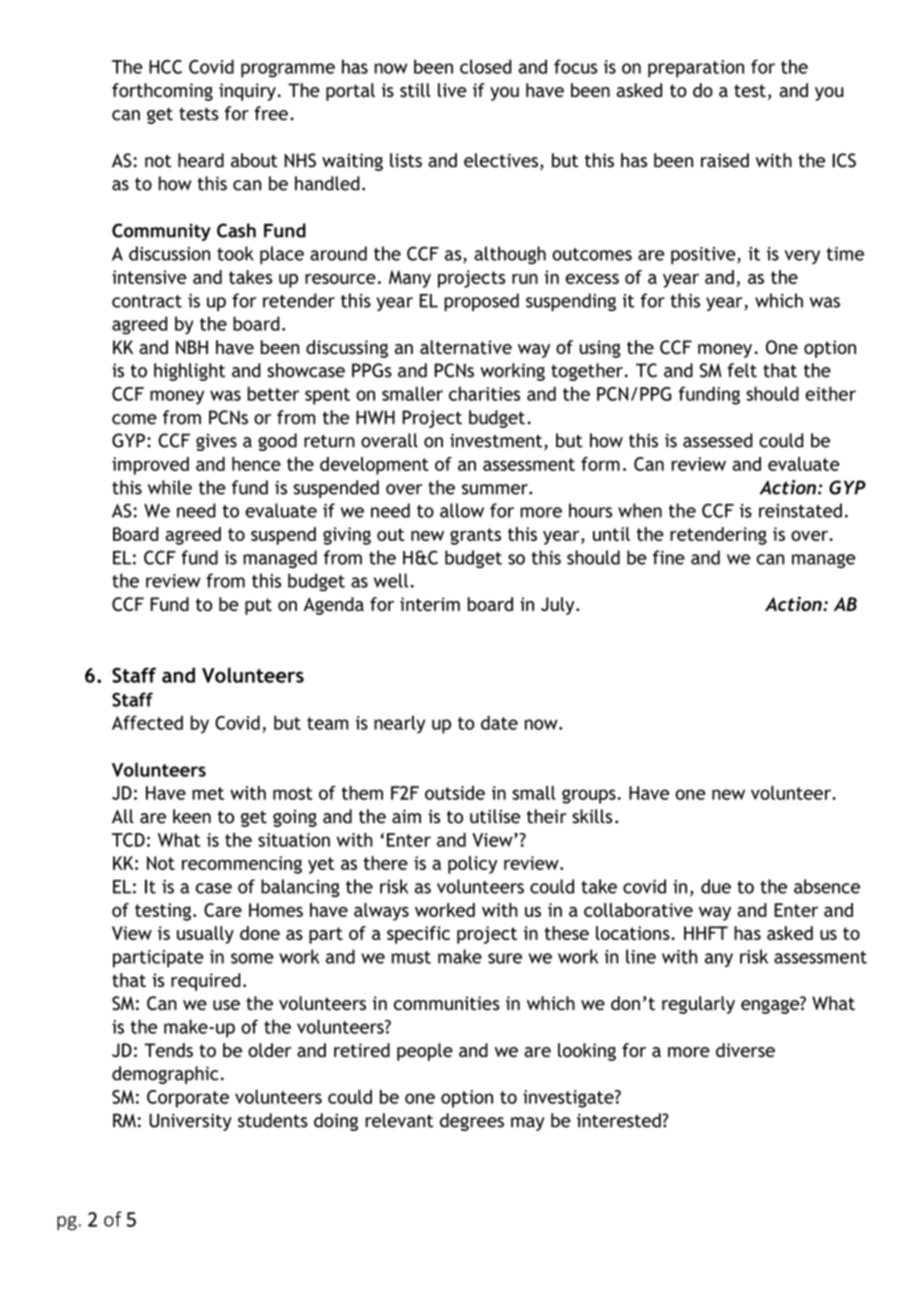  I want to click on preparation, so click(696, 69).
